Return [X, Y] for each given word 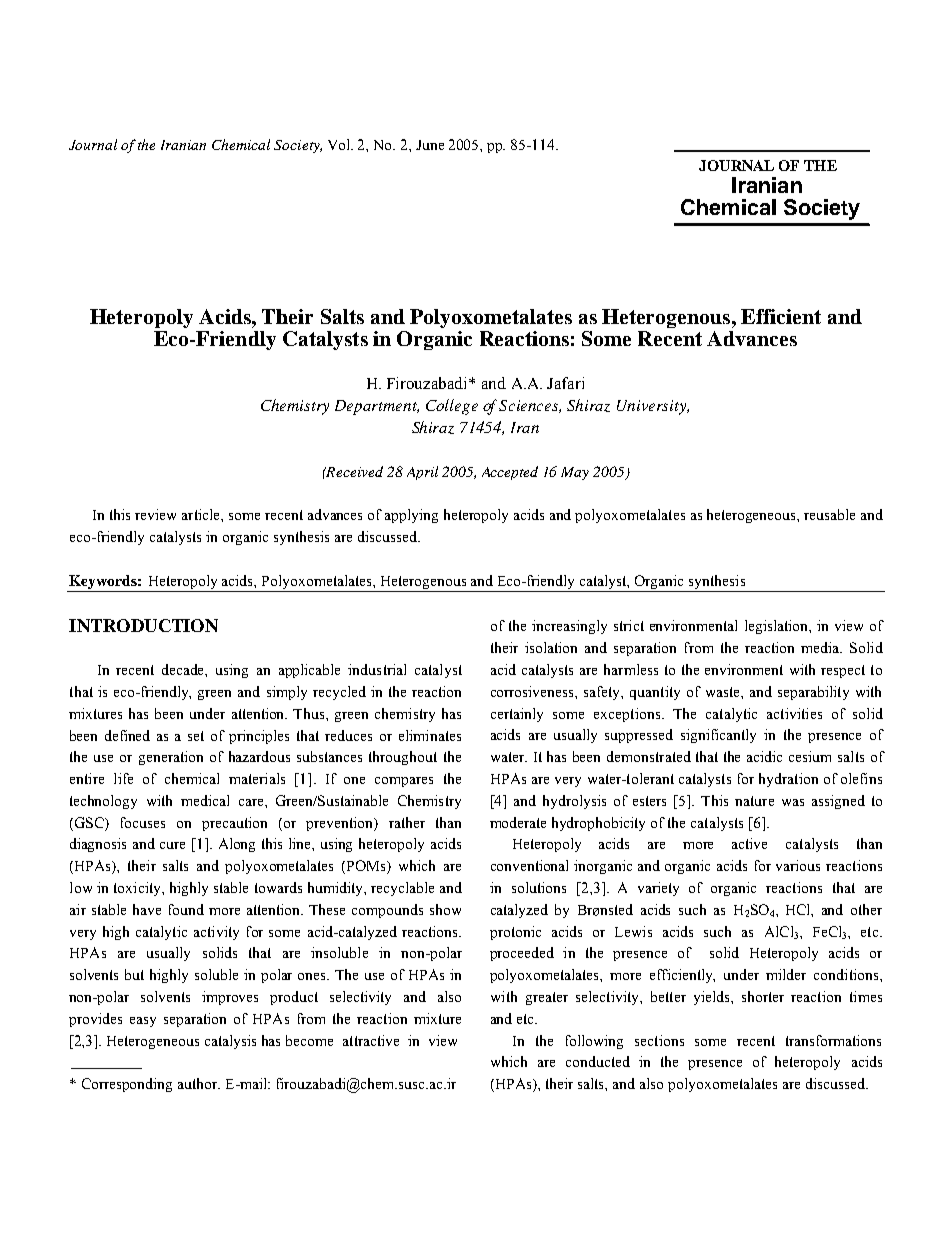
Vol [340, 144]
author [199, 1083]
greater [547, 998]
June [430, 145]
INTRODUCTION [143, 625]
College [452, 407]
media [821, 647]
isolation [551, 647]
